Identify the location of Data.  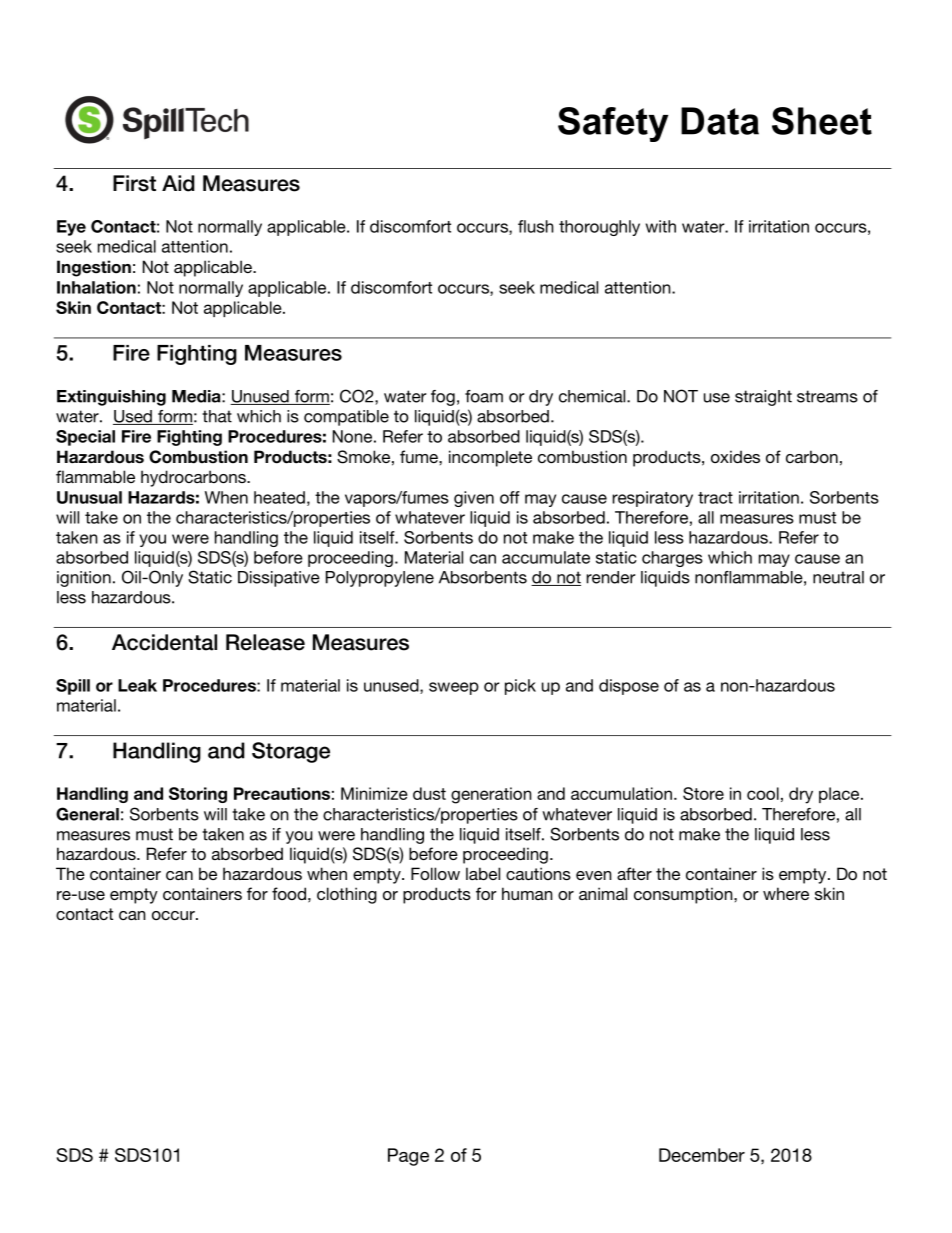
(720, 121).
